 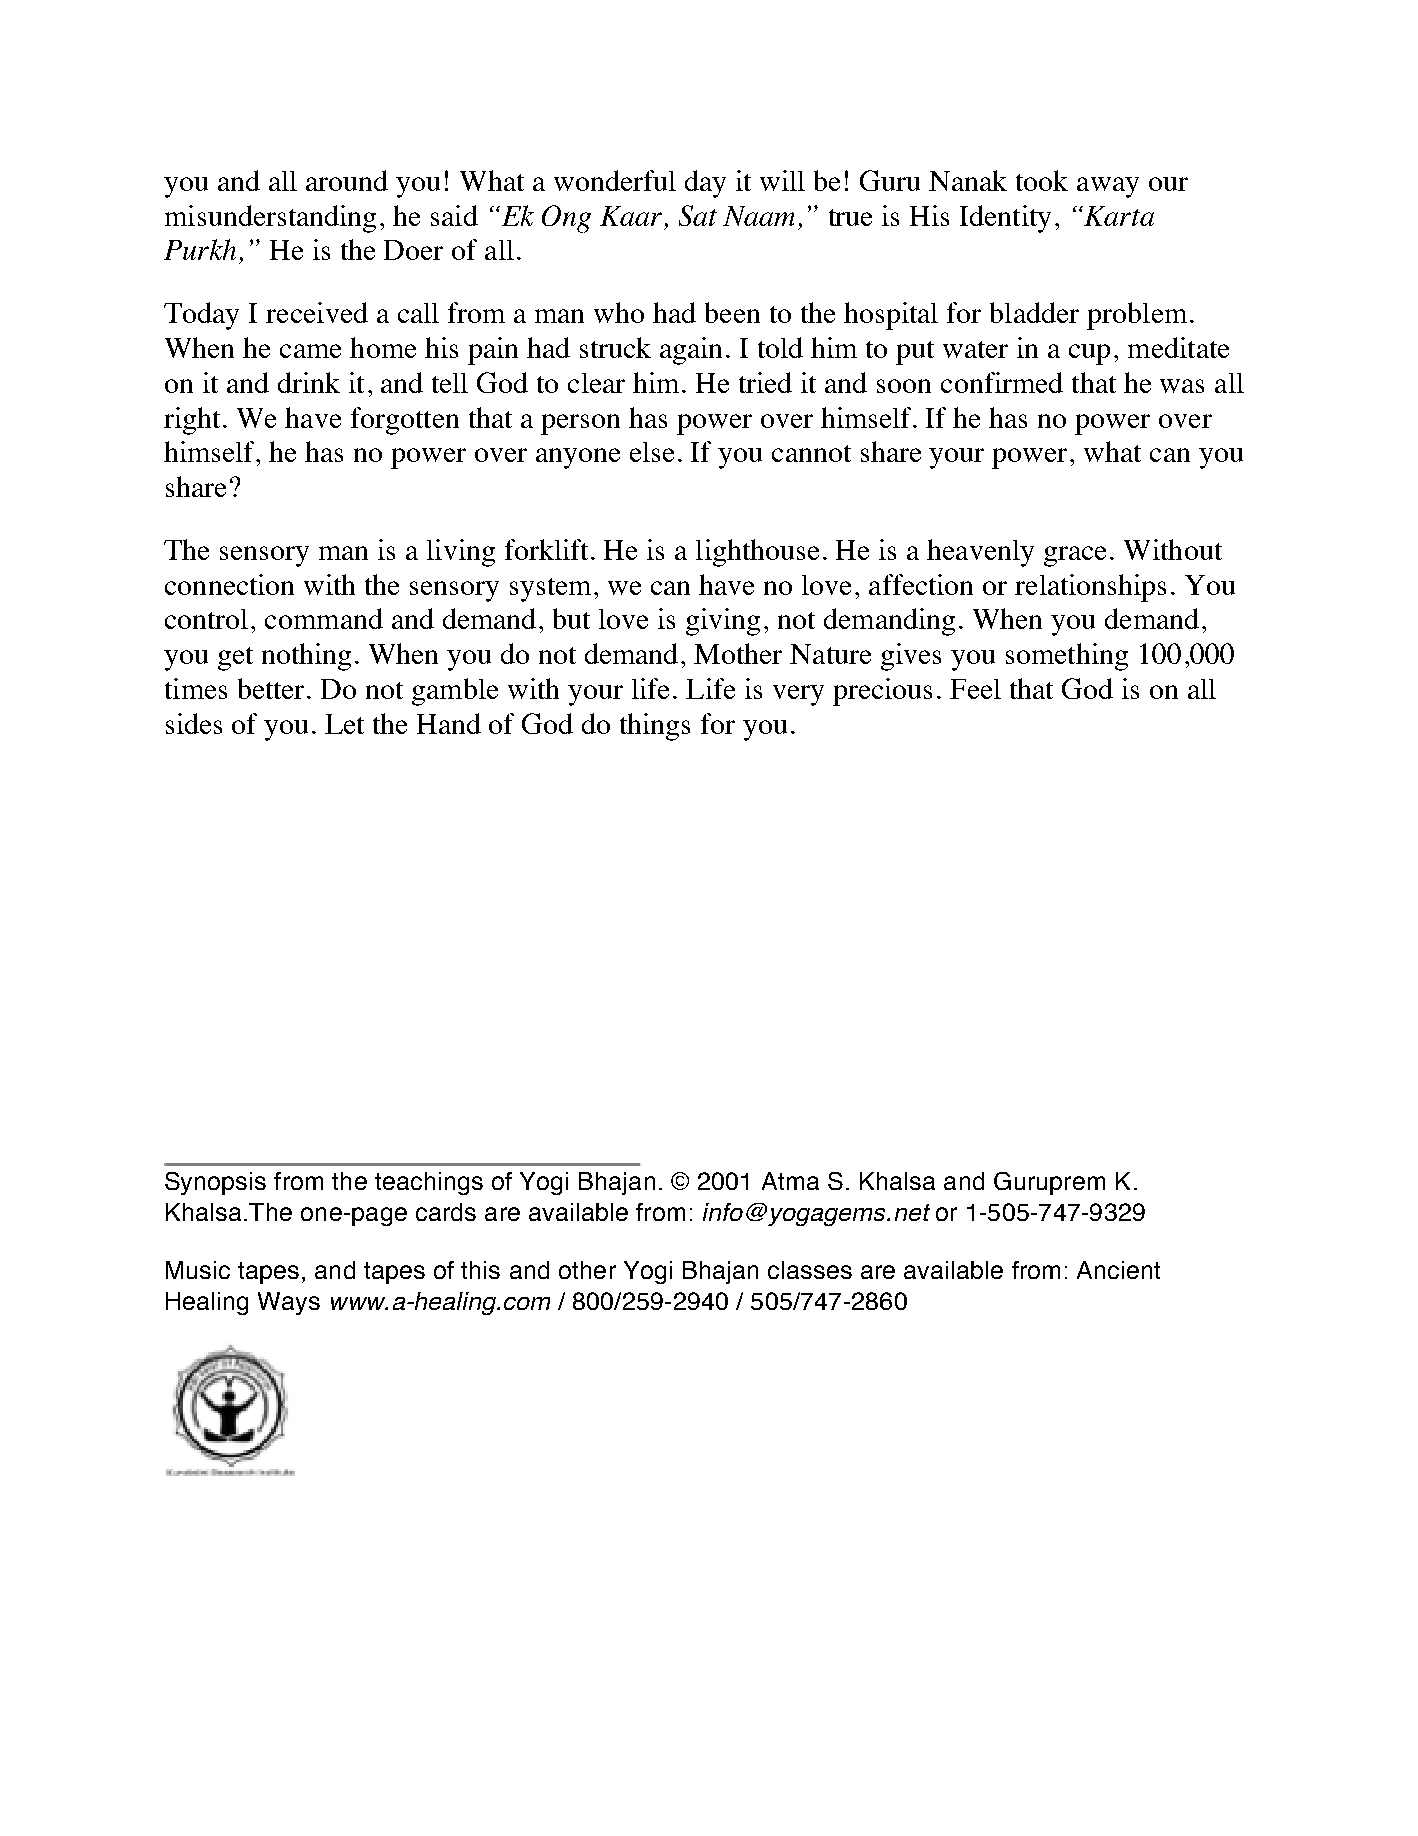 I want to click on Let, so click(x=344, y=724).
